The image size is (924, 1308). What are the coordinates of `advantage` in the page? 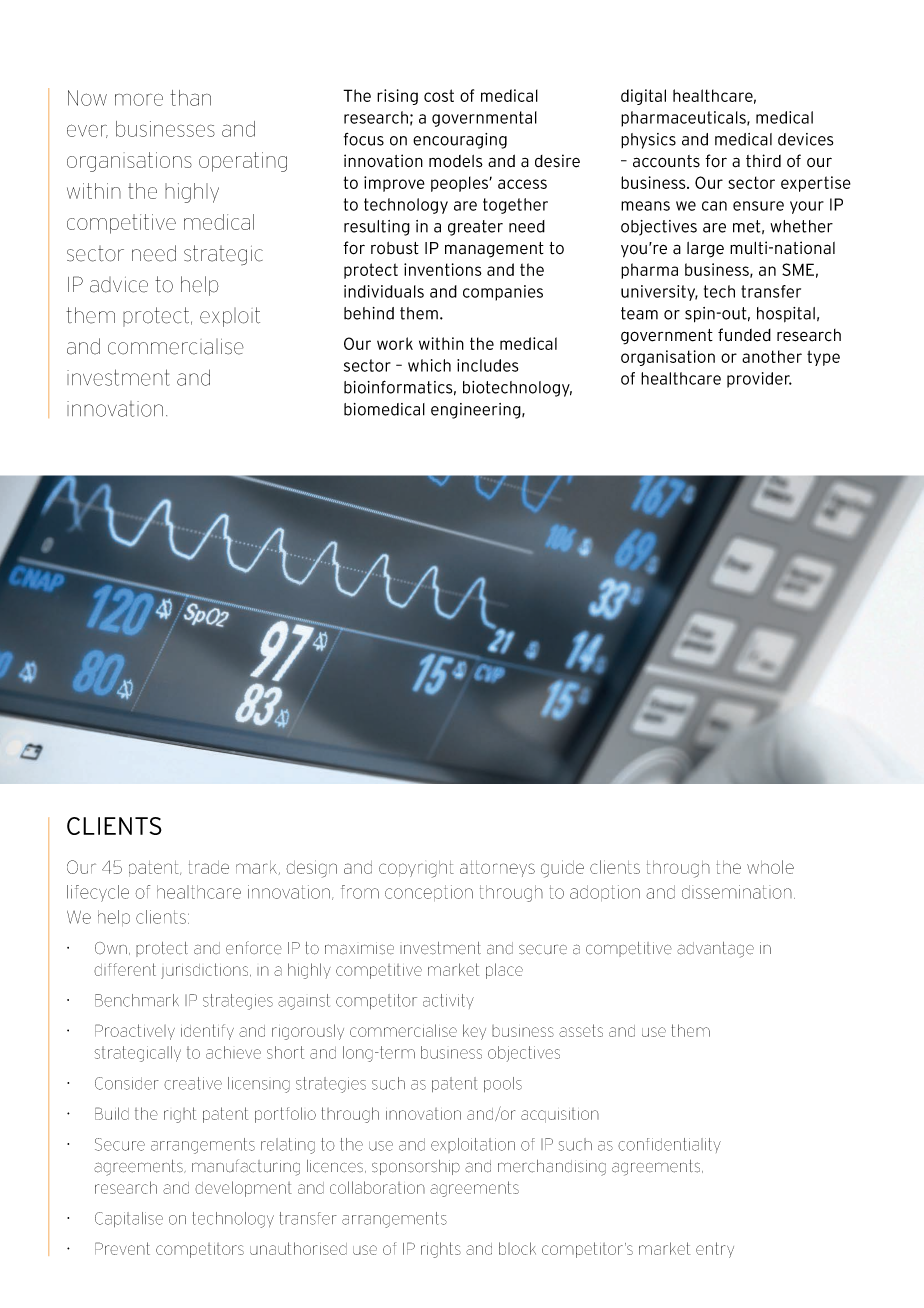 It's located at (715, 950).
